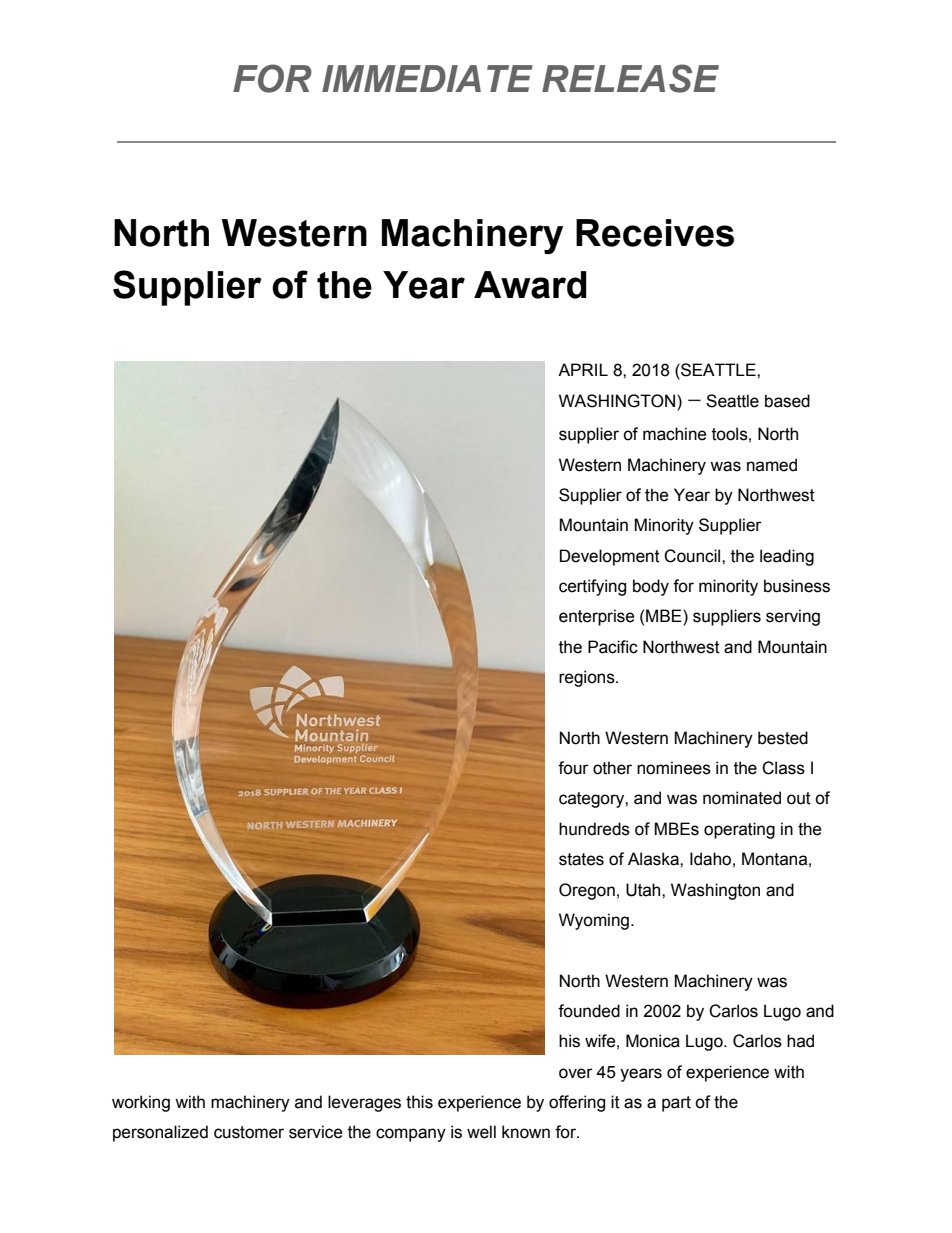 Image resolution: width=952 pixels, height=1233 pixels. I want to click on RELEASE, so click(630, 78).
